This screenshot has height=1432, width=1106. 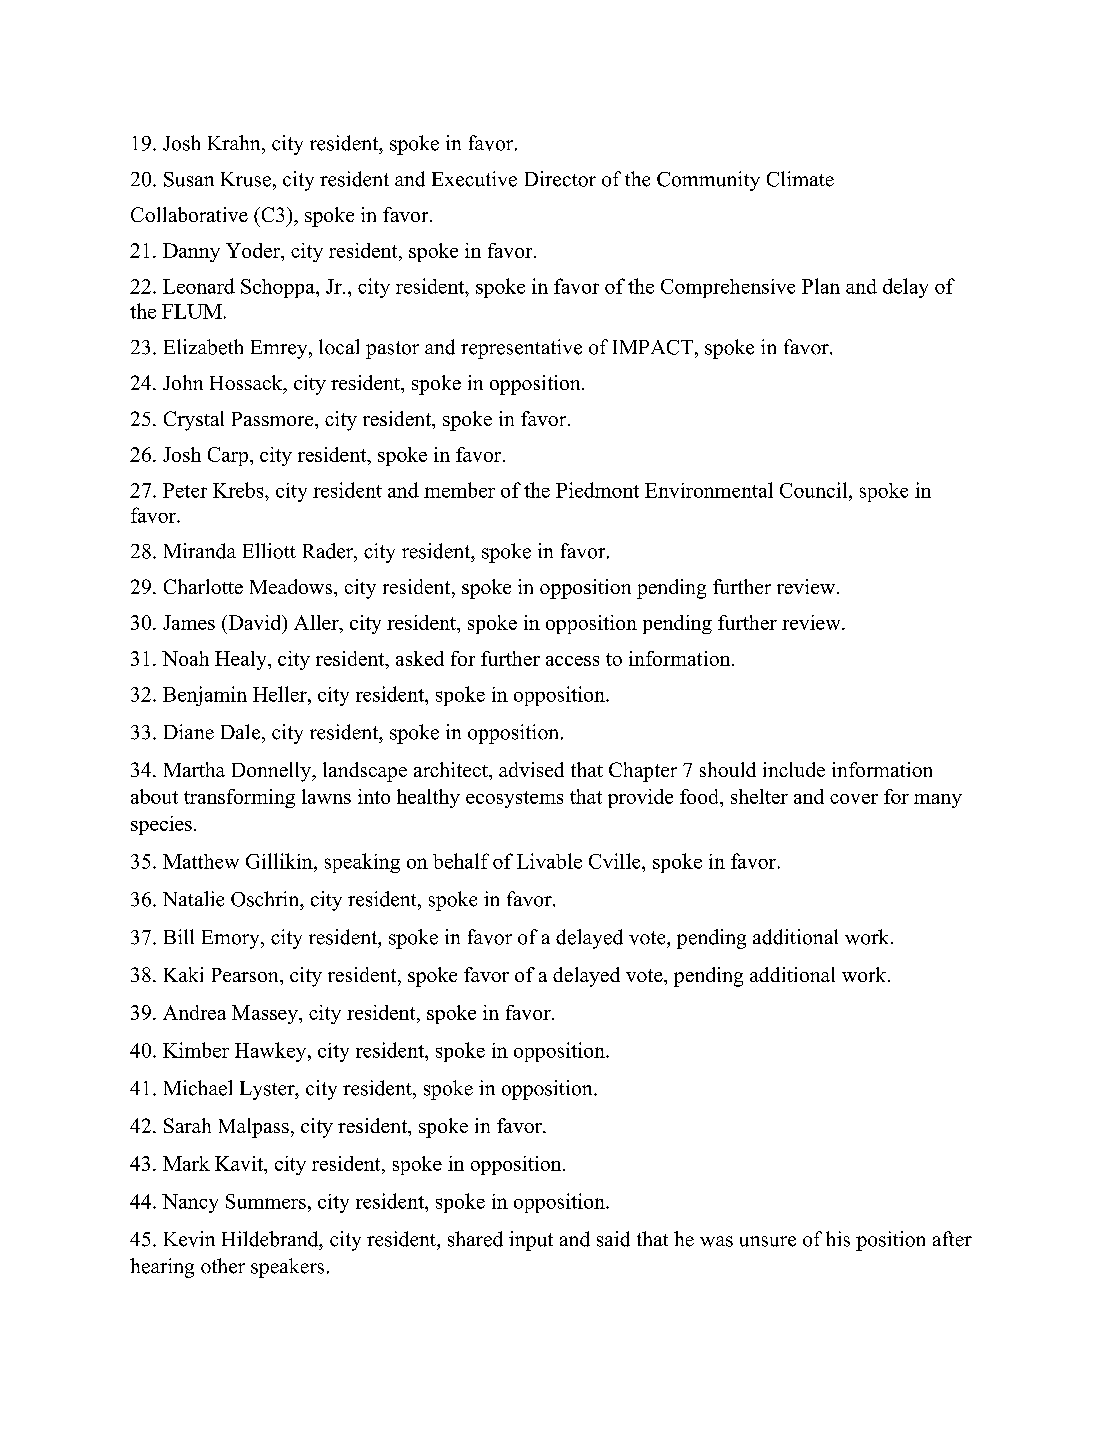 I want to click on Hildebrand, so click(x=271, y=1239).
